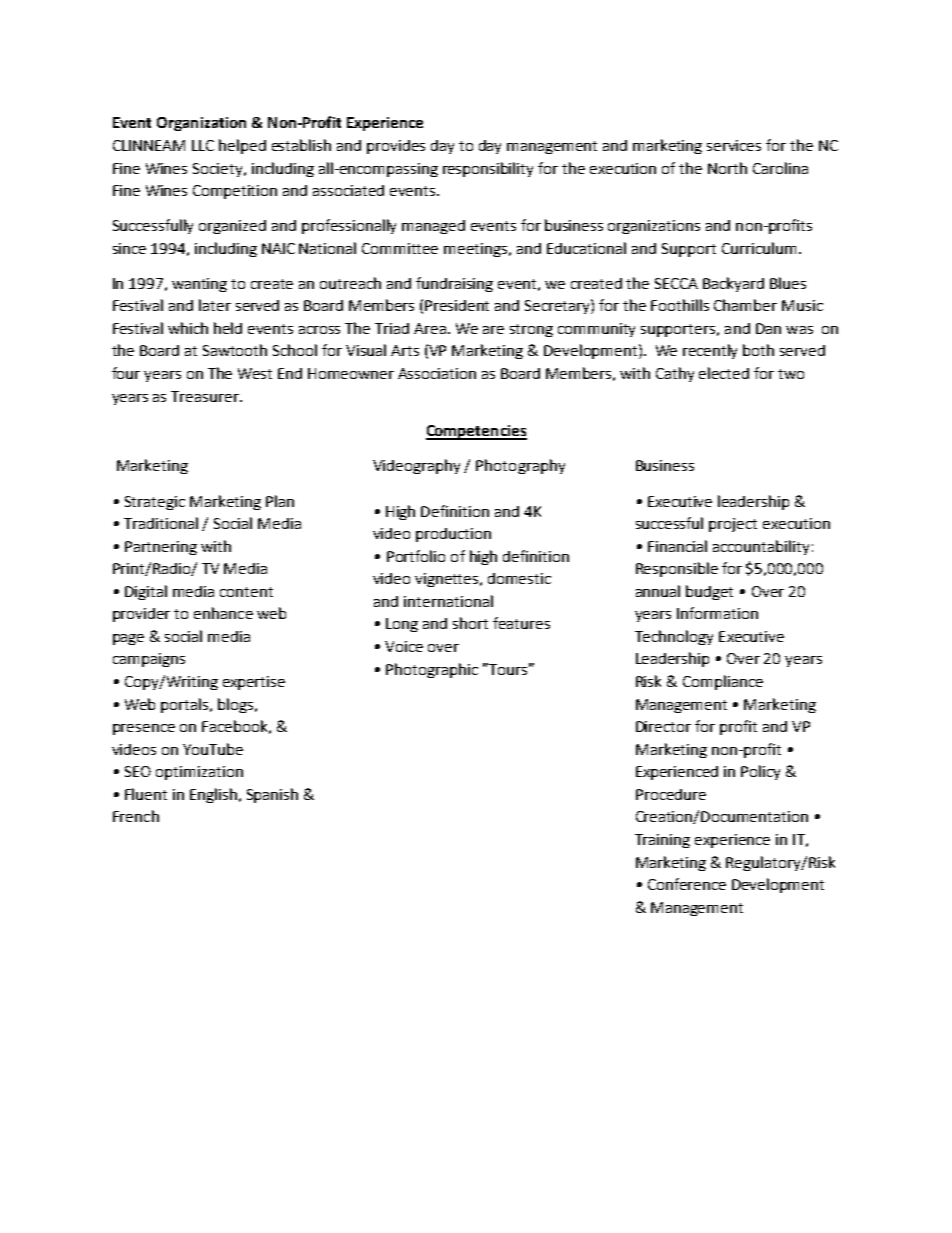 Image resolution: width=952 pixels, height=1233 pixels. Describe the element at coordinates (733, 525) in the screenshot. I see `project` at that location.
